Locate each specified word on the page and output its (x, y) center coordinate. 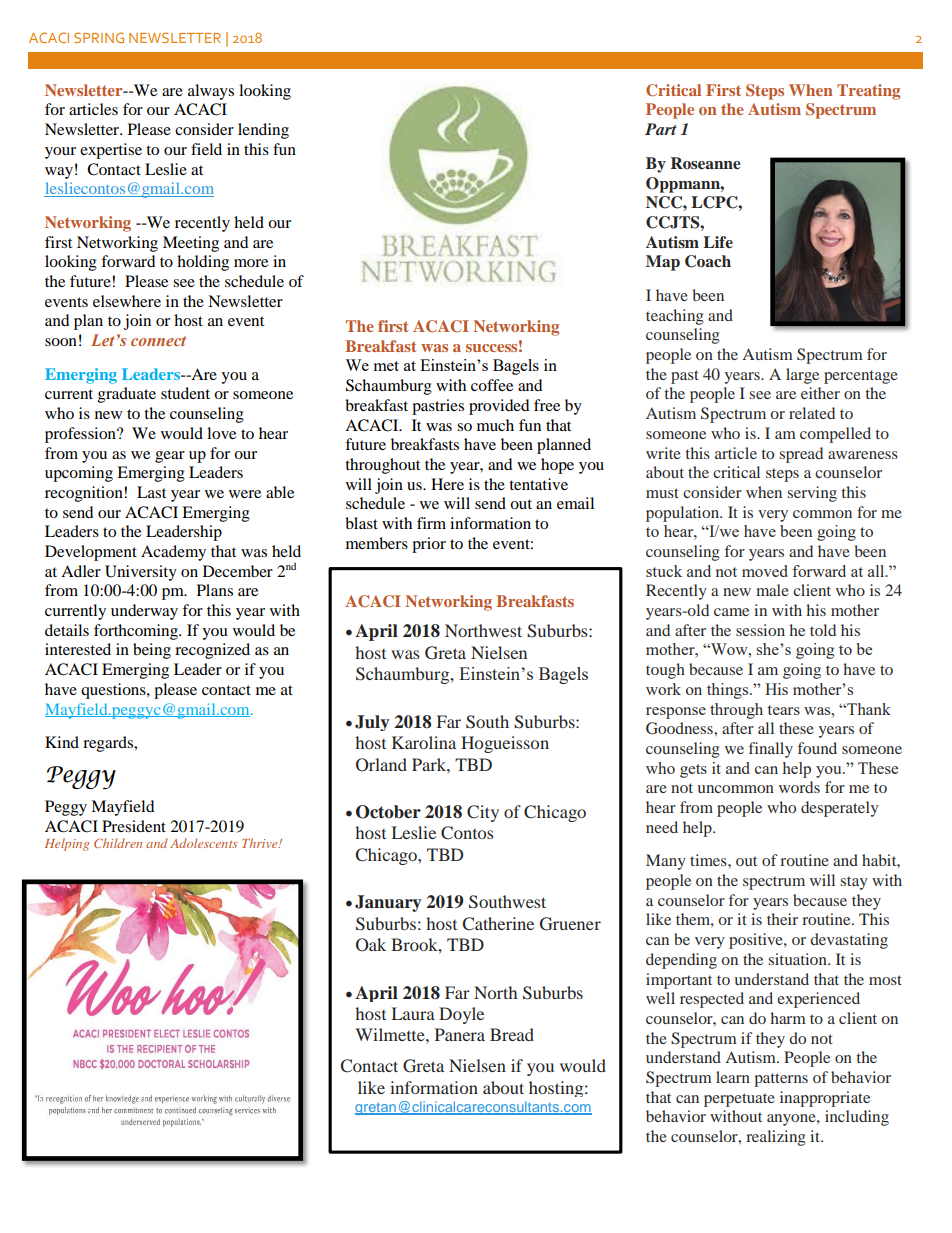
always (211, 92)
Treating (868, 92)
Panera (460, 1034)
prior (429, 545)
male (772, 590)
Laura (413, 1013)
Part (661, 129)
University (141, 573)
